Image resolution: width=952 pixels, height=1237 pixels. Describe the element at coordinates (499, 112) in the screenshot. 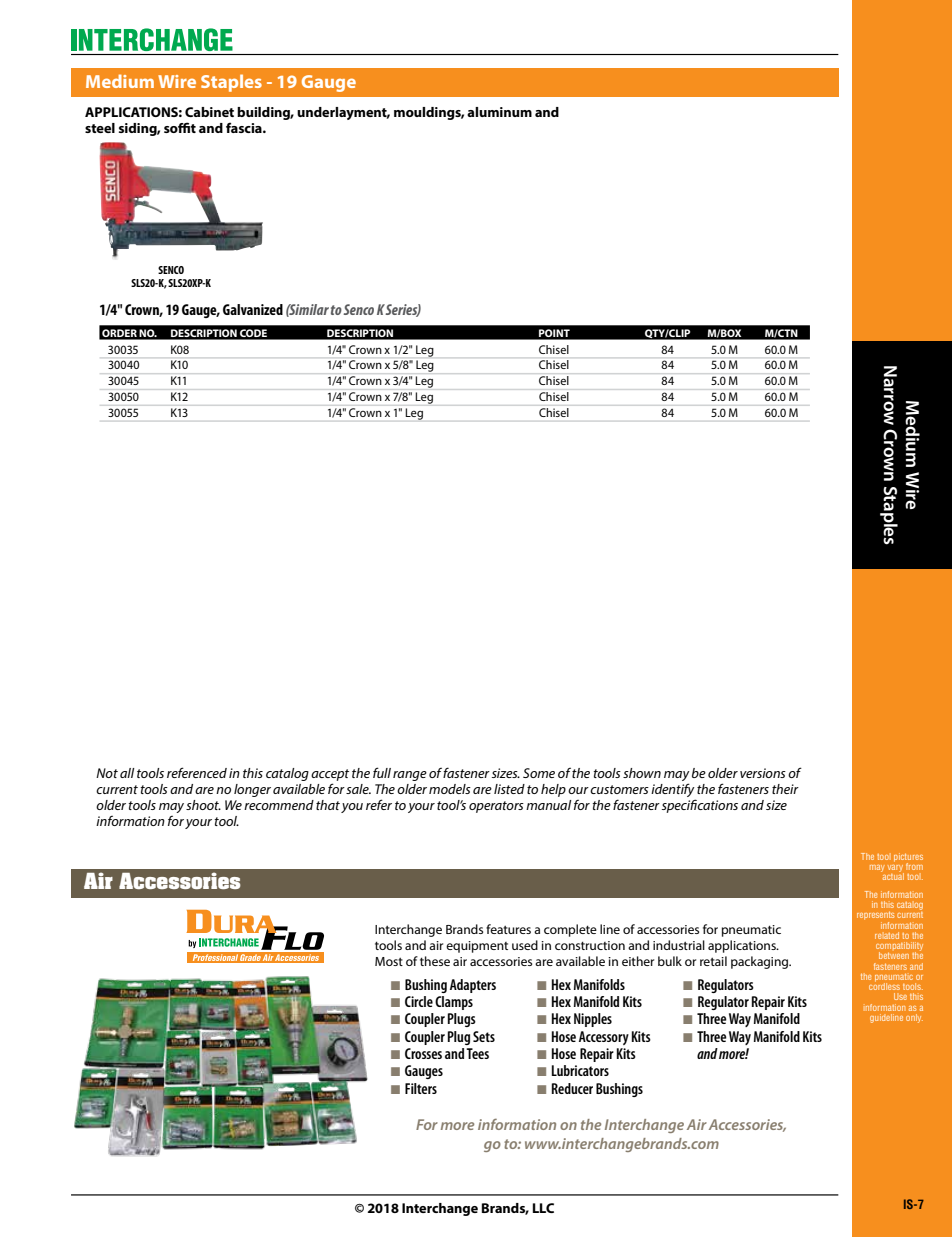

I see `aluminum` at that location.
